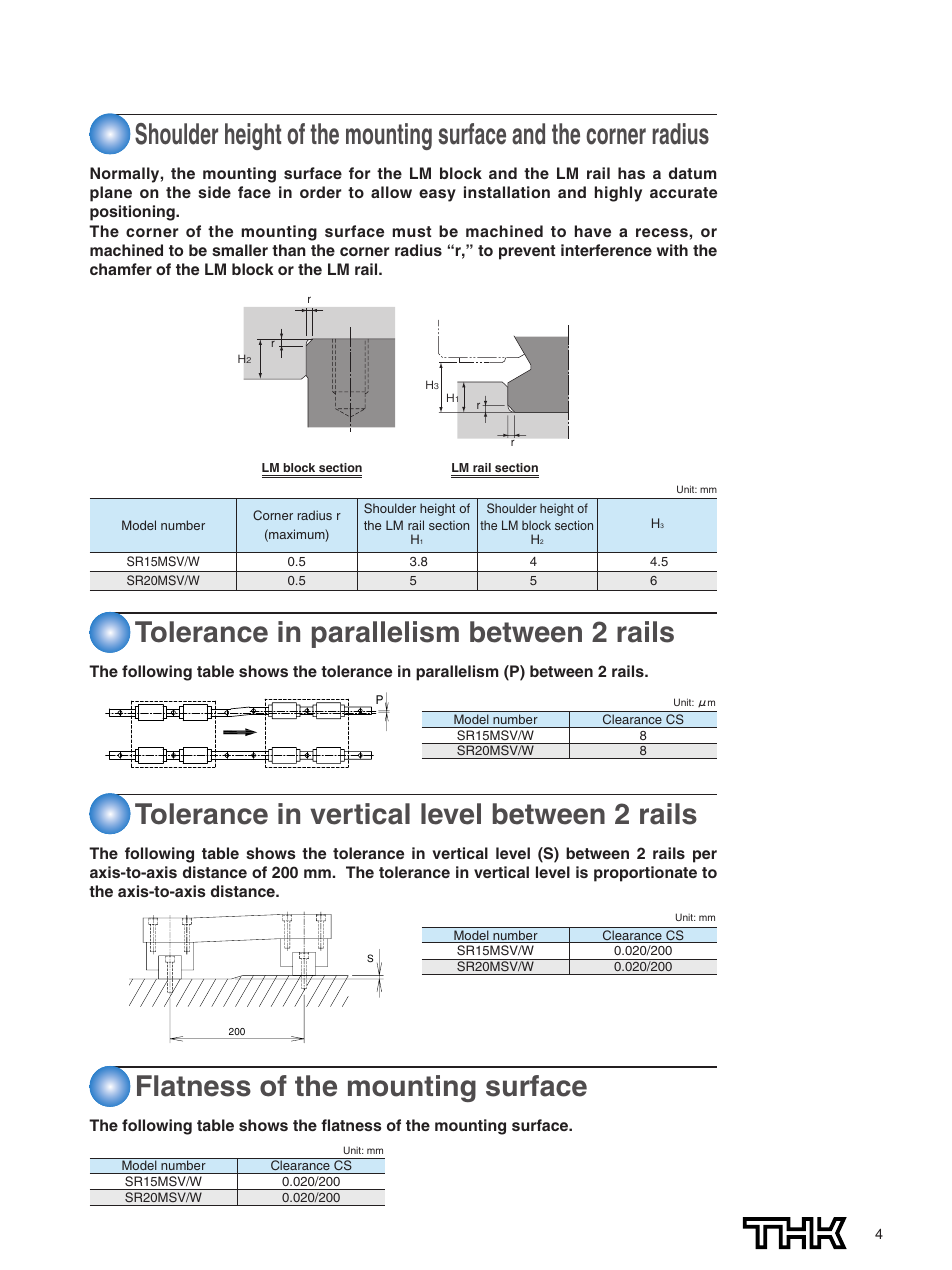 Image resolution: width=952 pixels, height=1270 pixels. Describe the element at coordinates (606, 250) in the screenshot. I see `interference` at that location.
